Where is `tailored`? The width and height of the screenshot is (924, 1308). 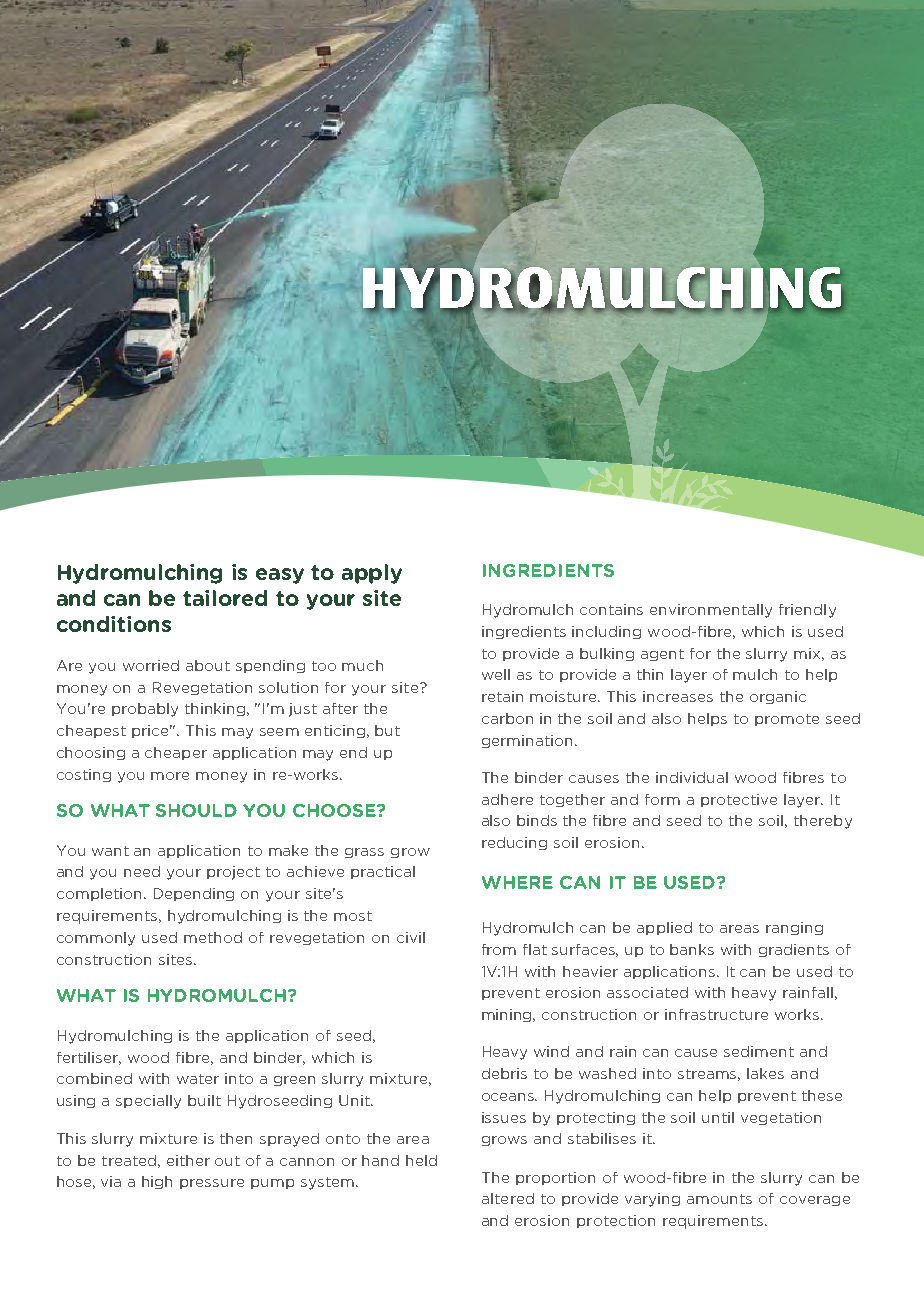 tailored is located at coordinates (225, 598).
